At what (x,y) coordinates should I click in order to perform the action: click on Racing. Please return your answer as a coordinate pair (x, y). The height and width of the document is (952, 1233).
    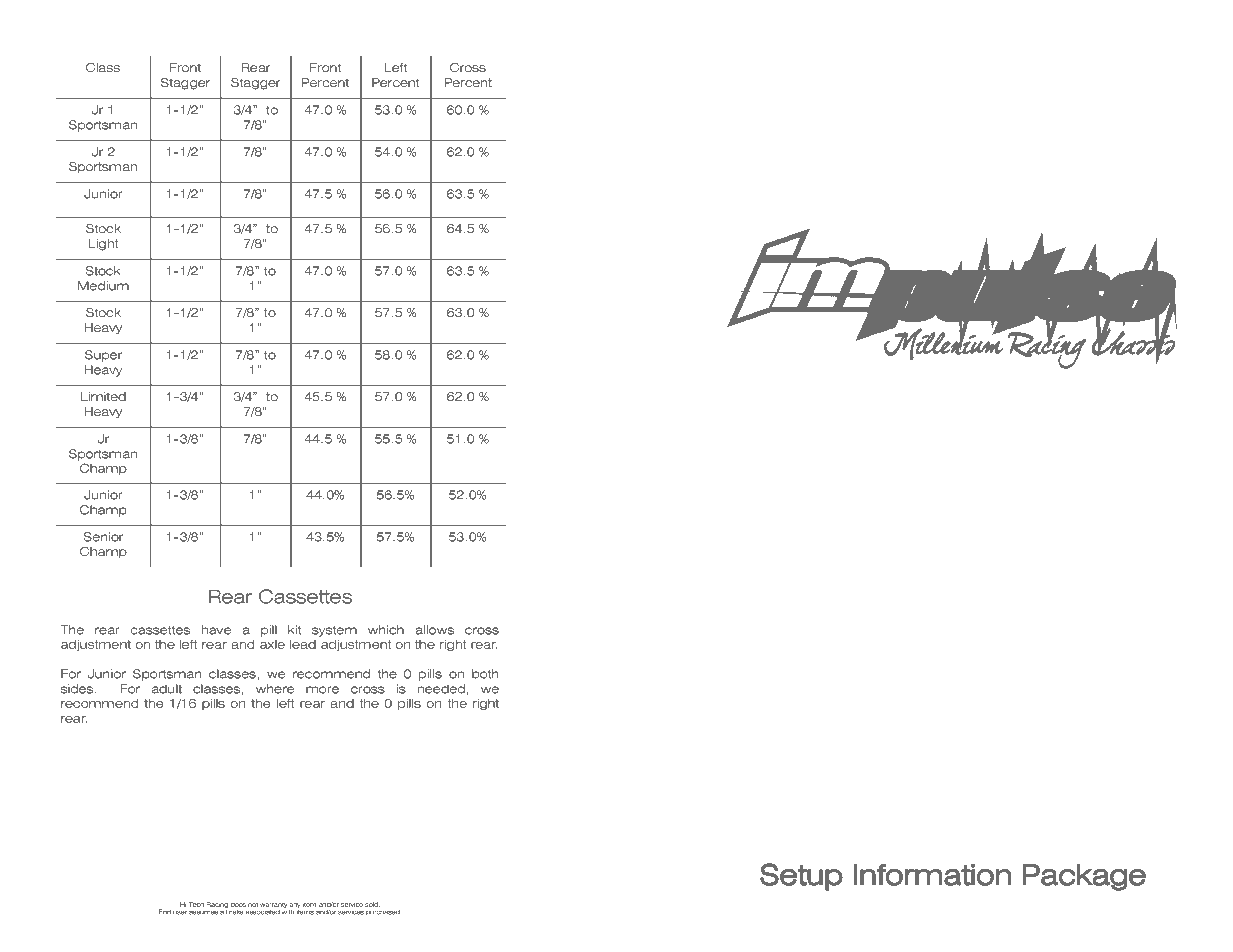
    Looking at the image, I should click on (217, 905).
